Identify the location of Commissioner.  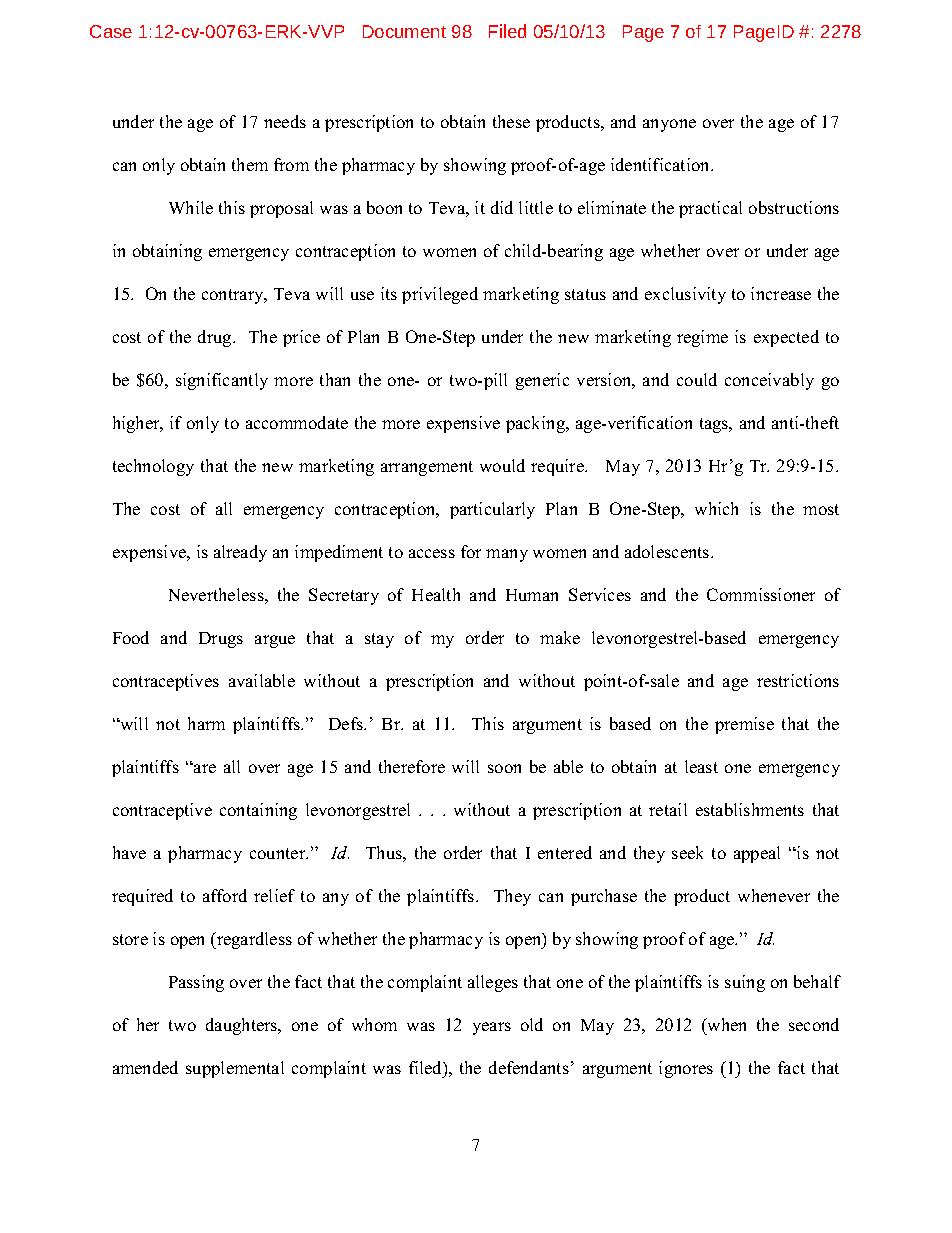
(761, 594).
